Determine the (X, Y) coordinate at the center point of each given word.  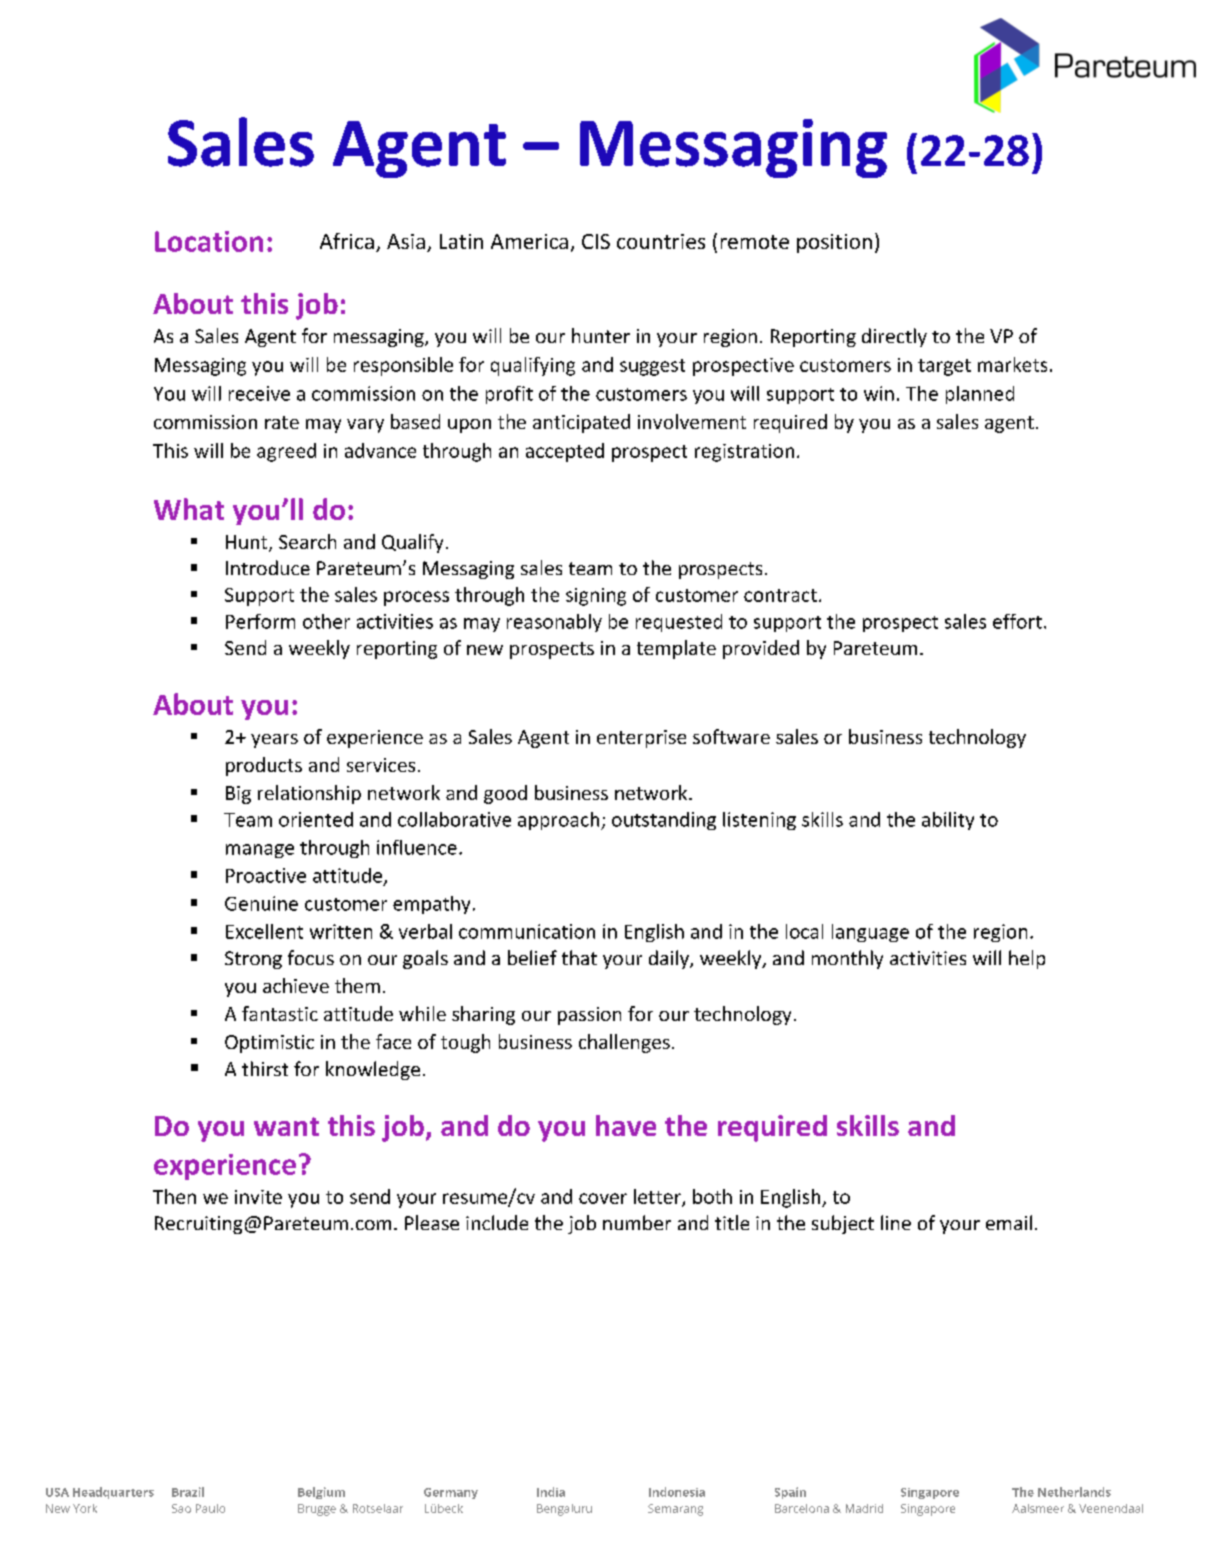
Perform (260, 621)
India (551, 1492)
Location (209, 241)
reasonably (554, 623)
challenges (624, 1043)
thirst (265, 1068)
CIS (596, 241)
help (1027, 959)
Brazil (188, 1492)
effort (1017, 621)
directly (894, 337)
